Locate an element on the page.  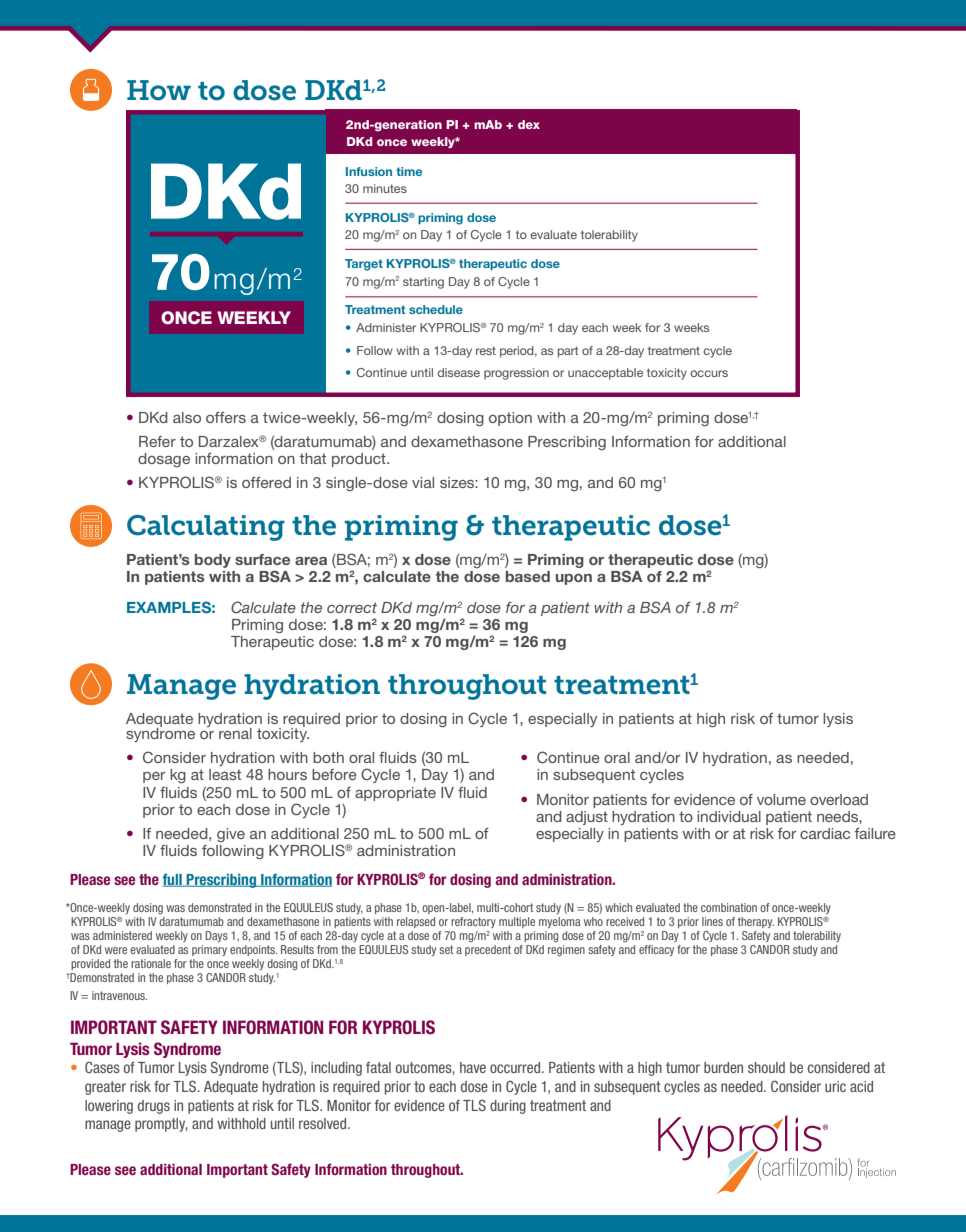
least is located at coordinates (225, 774).
